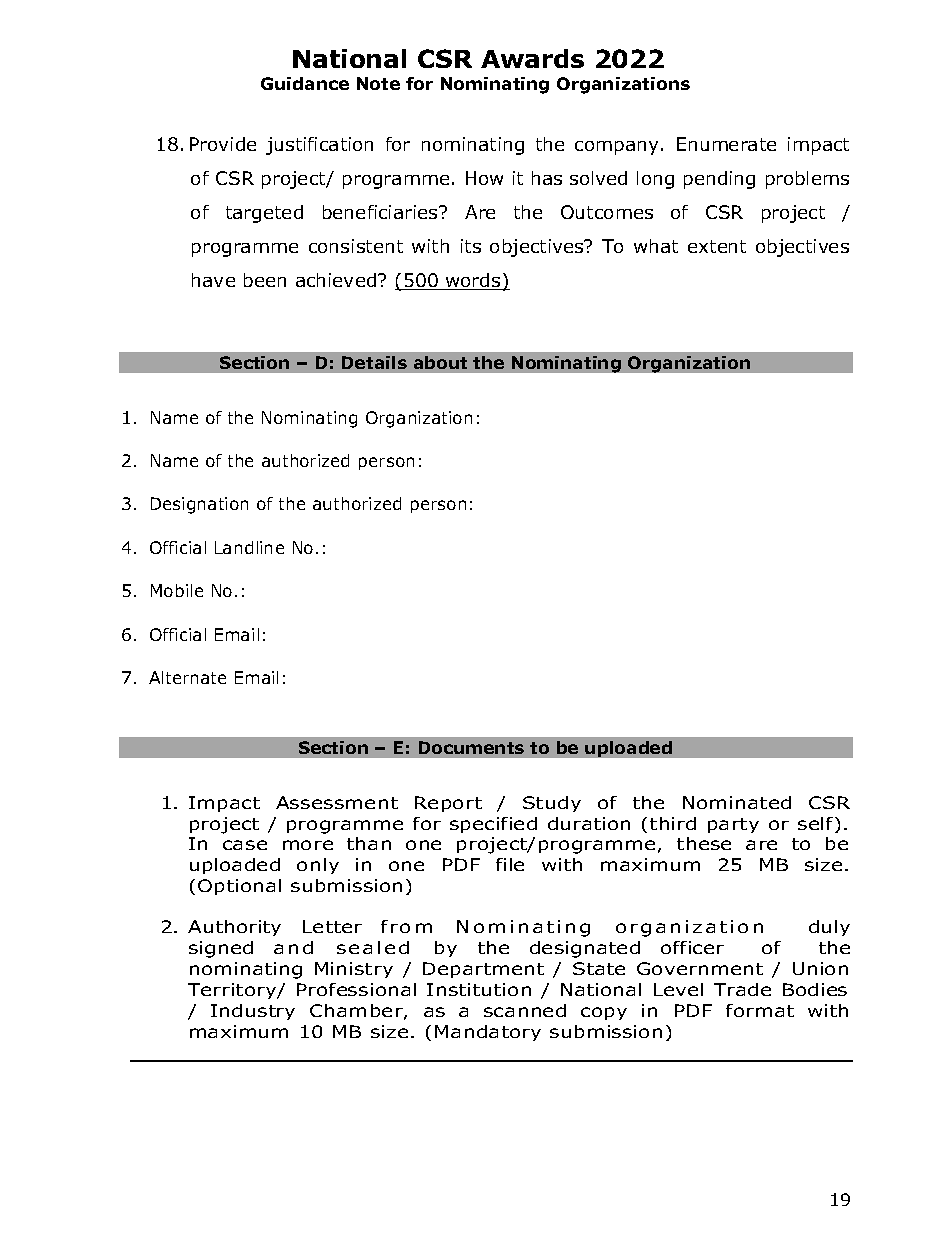  I want to click on Enumerate, so click(726, 144).
